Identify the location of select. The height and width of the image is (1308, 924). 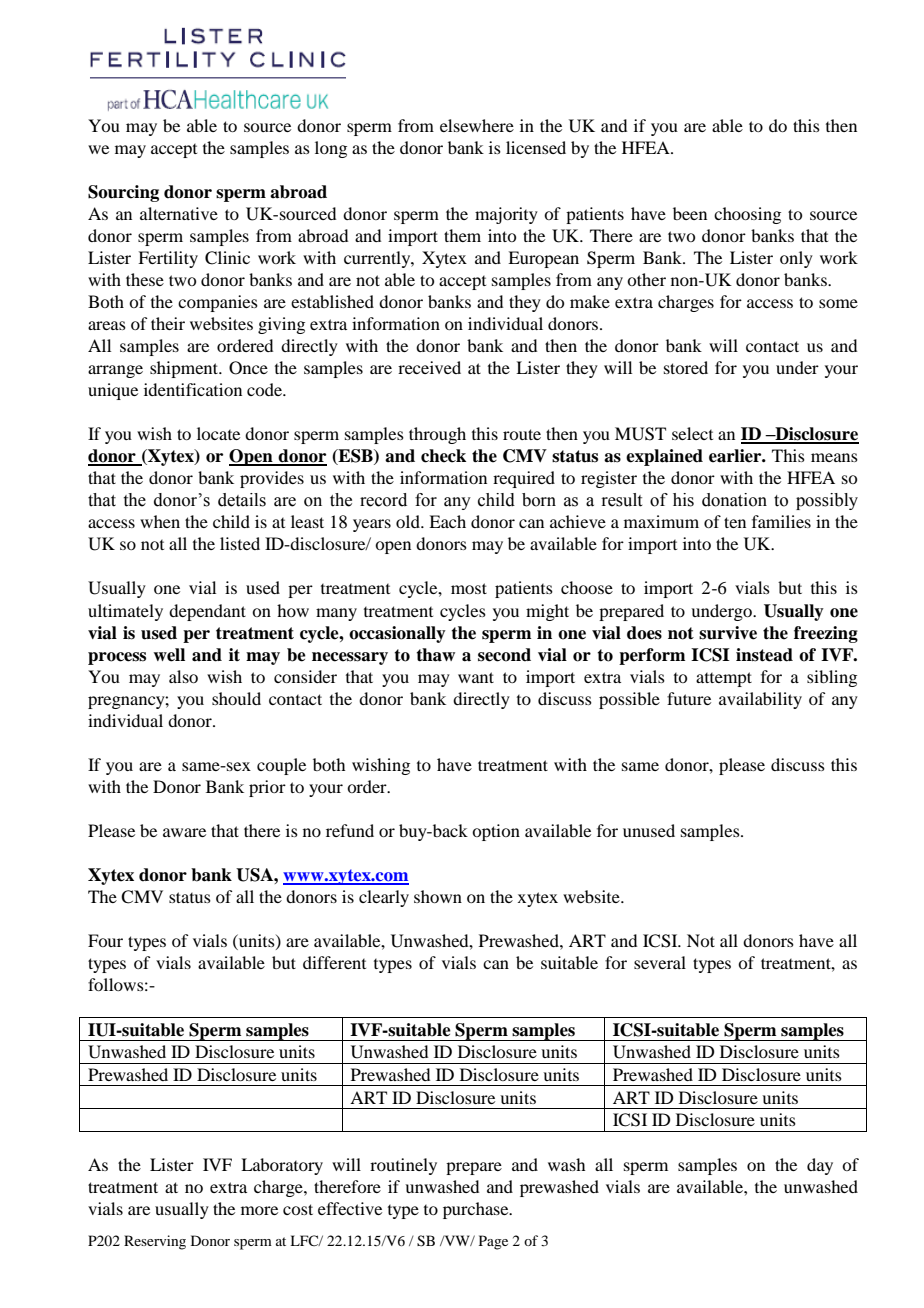
(692, 433).
